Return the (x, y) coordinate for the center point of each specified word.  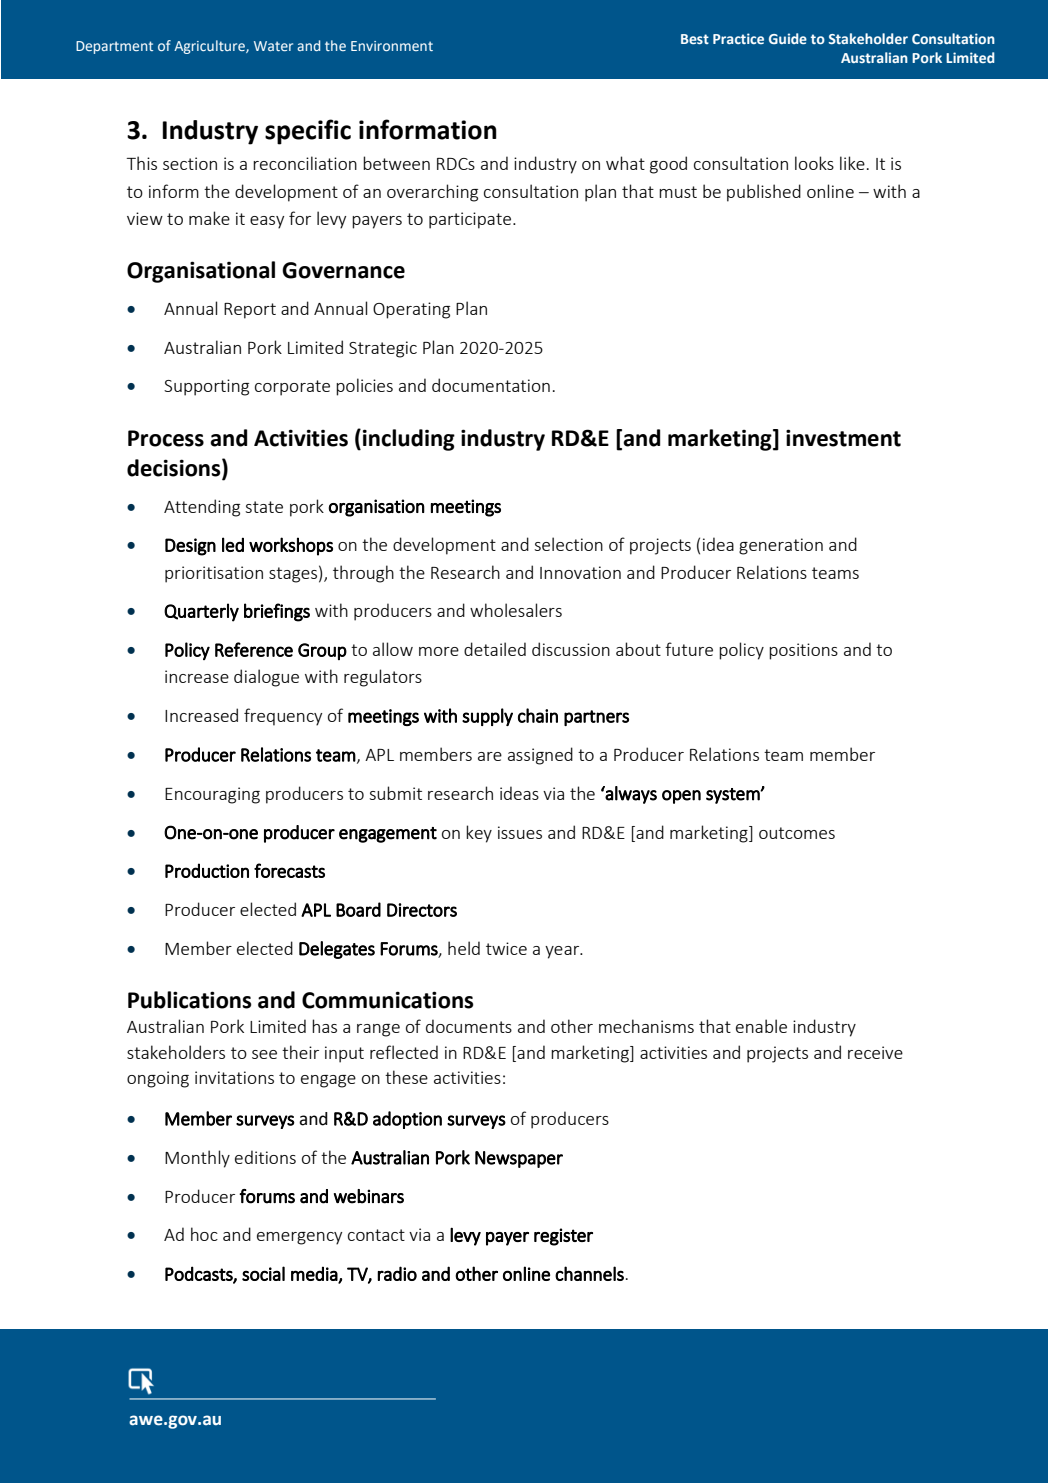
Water (273, 46)
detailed (495, 649)
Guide (788, 38)
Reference (254, 649)
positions (803, 651)
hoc (204, 1234)
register (563, 1237)
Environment (392, 46)
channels (589, 1273)
